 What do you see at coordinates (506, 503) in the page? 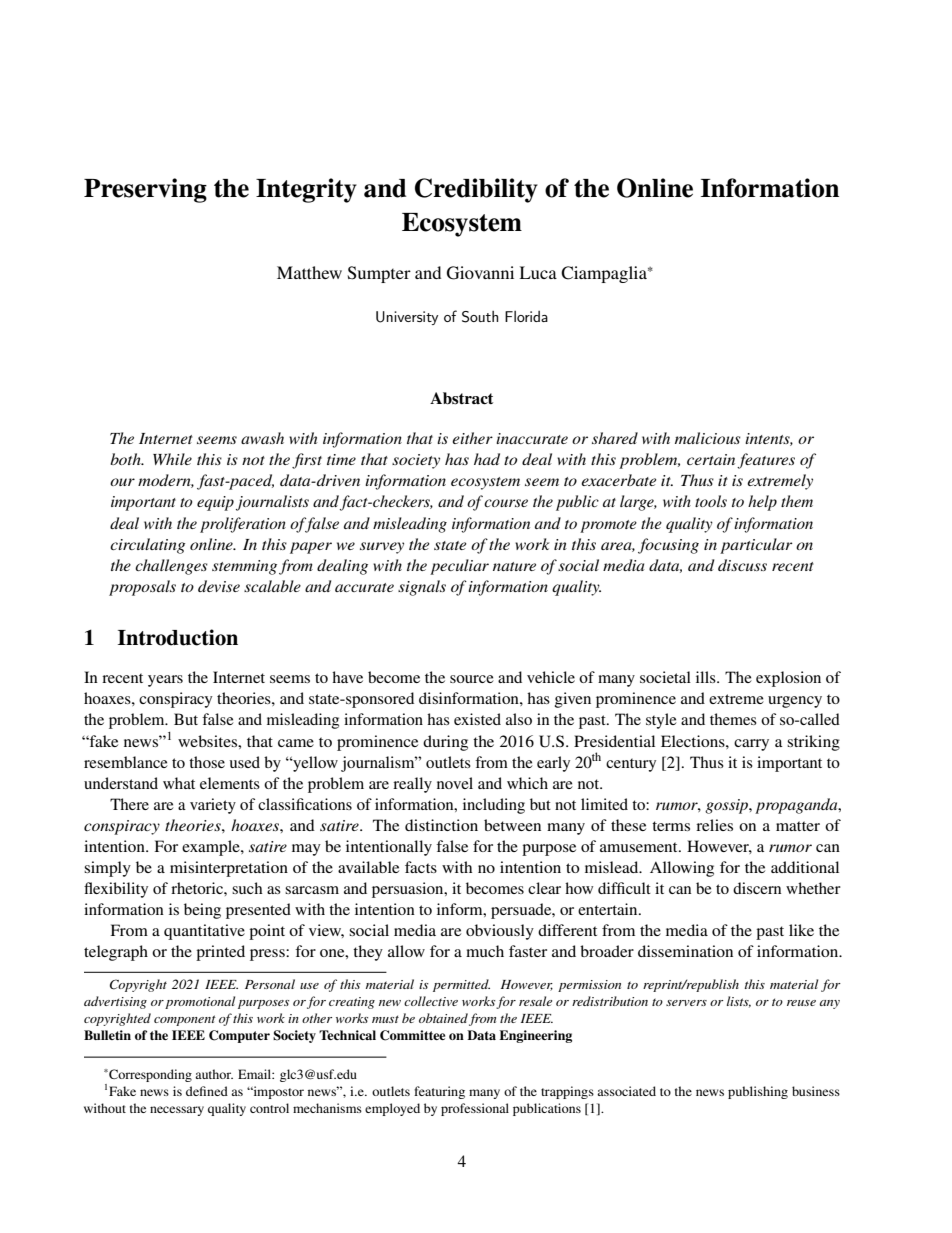
I see `course` at bounding box center [506, 503].
